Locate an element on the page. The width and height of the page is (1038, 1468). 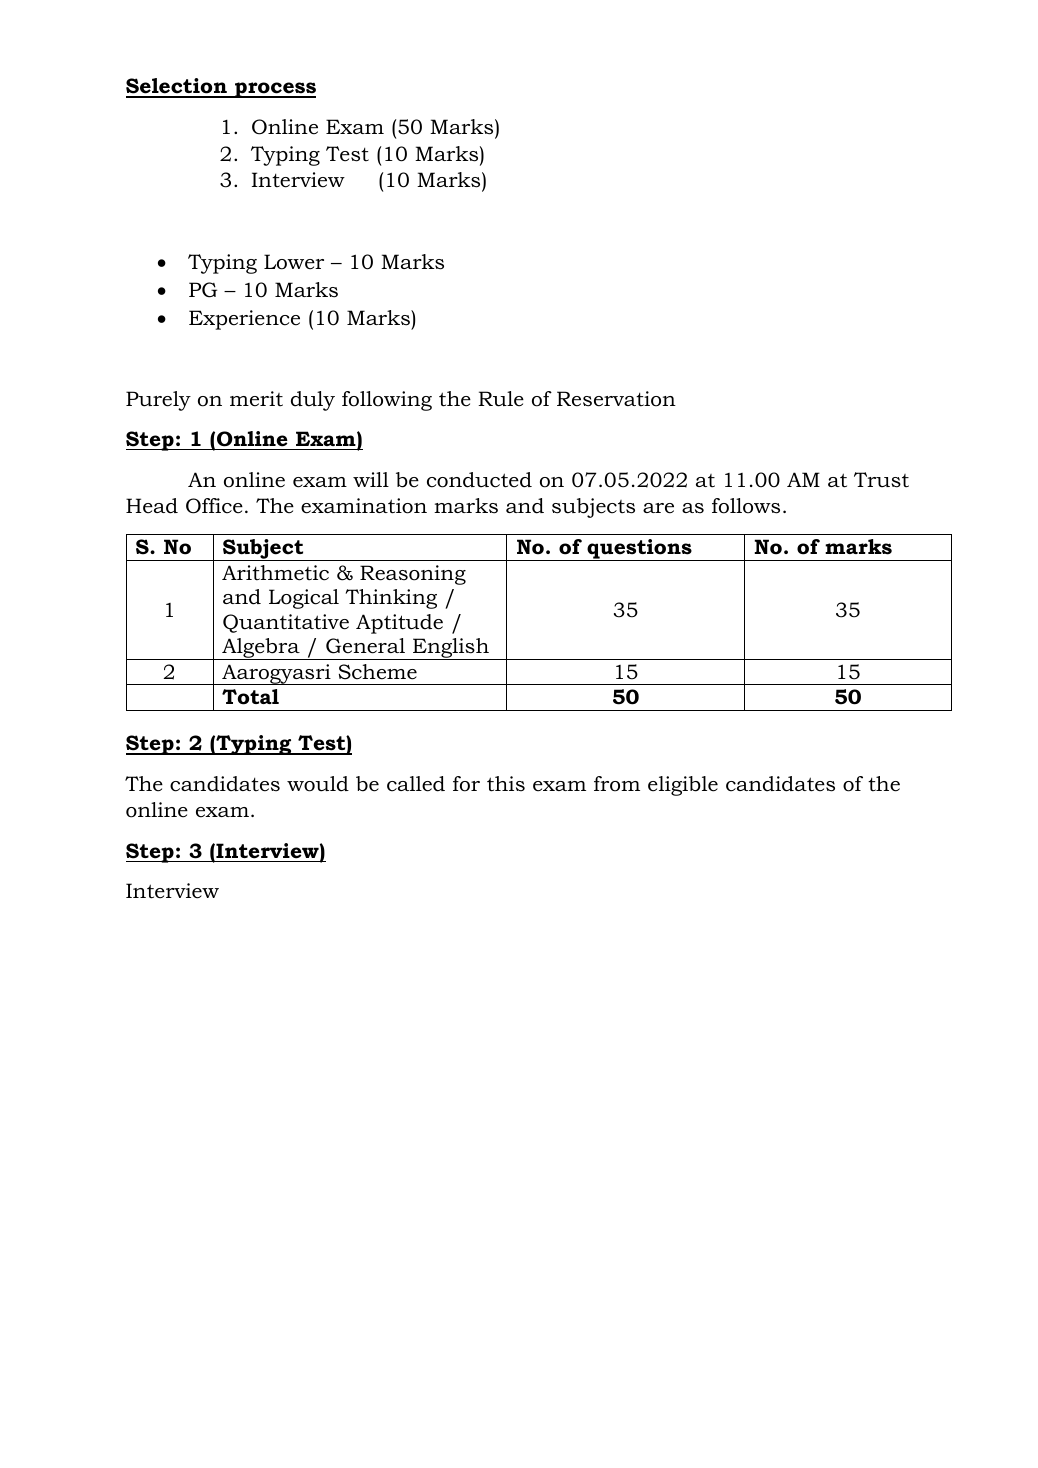
conducted is located at coordinates (479, 480).
